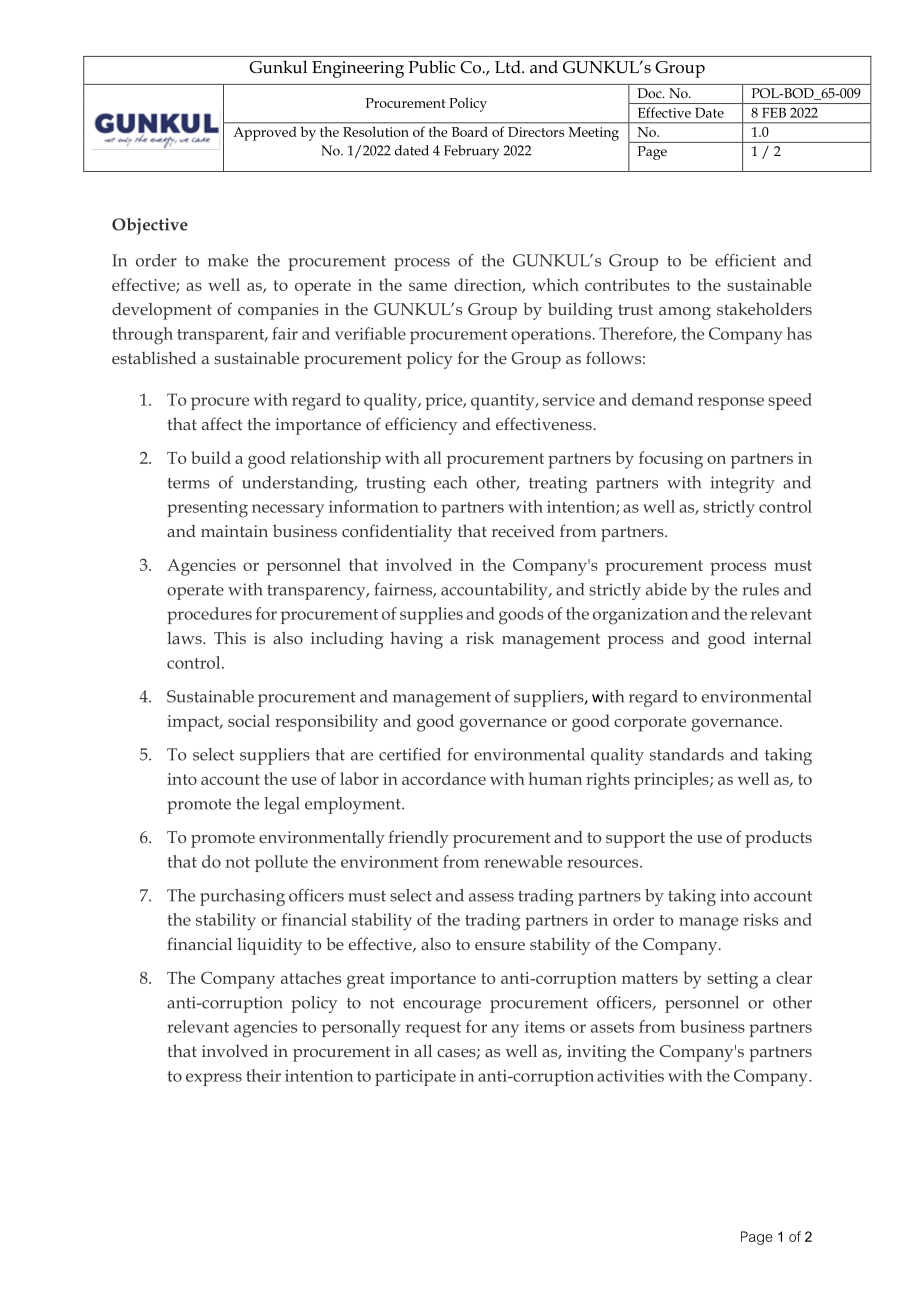  Describe the element at coordinates (433, 1029) in the screenshot. I see `request` at that location.
